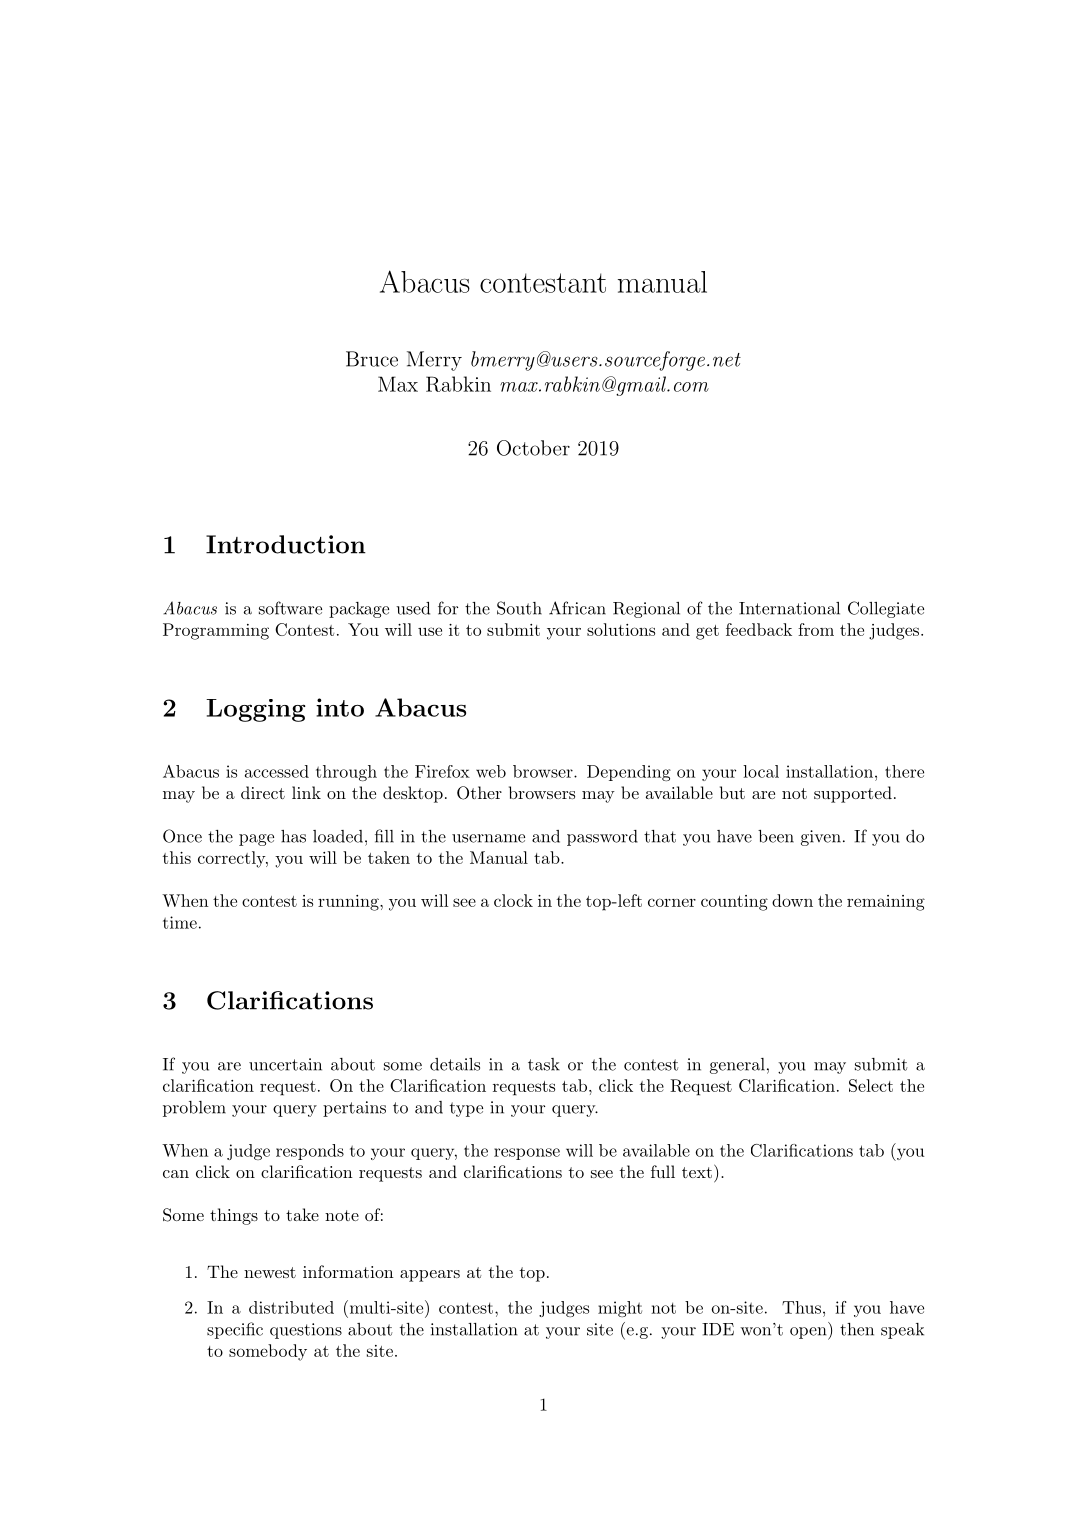  What do you see at coordinates (544, 1064) in the image?
I see `task` at bounding box center [544, 1064].
